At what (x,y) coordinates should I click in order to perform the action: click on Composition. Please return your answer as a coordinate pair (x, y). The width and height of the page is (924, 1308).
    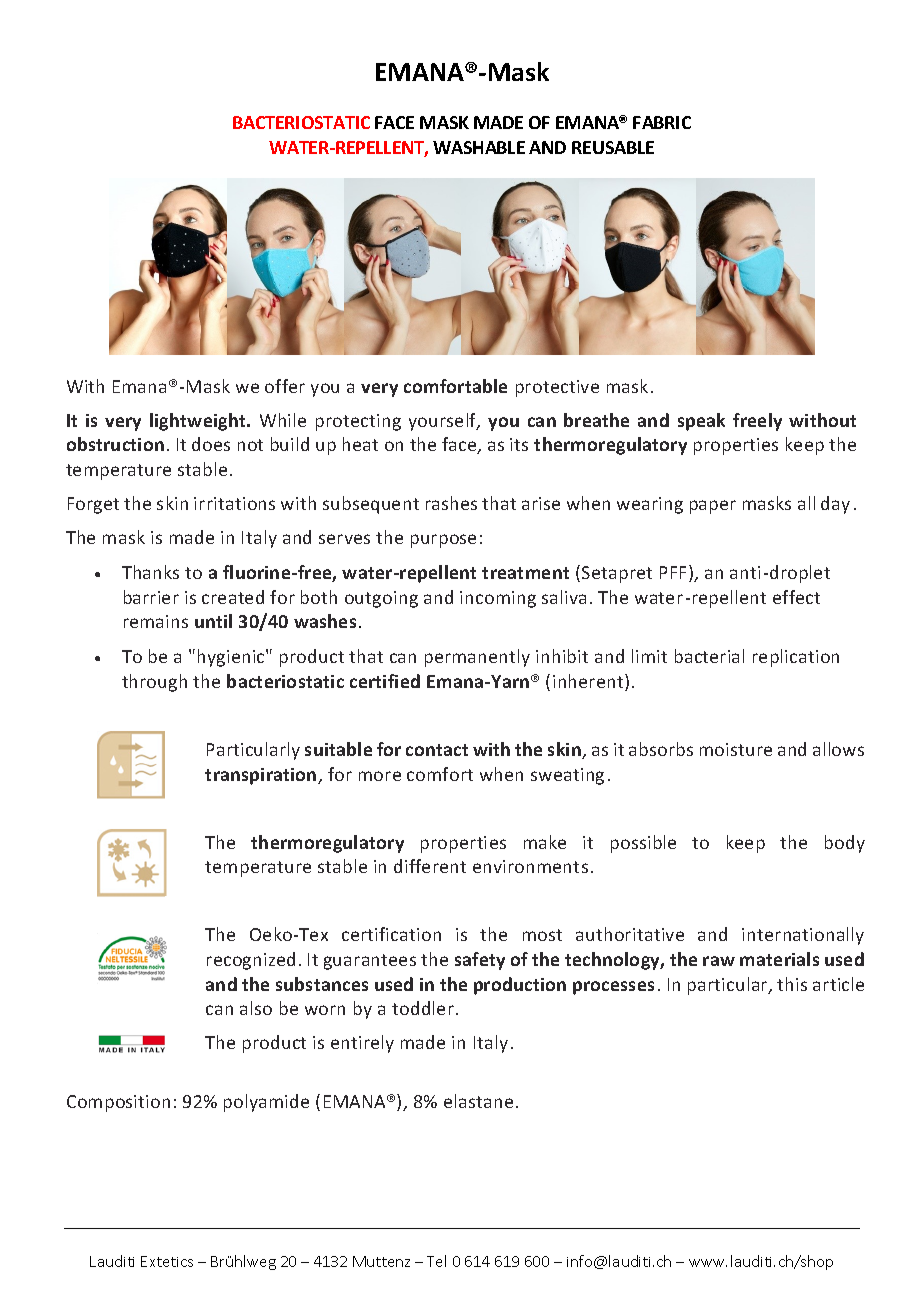
    Looking at the image, I should click on (118, 1103).
